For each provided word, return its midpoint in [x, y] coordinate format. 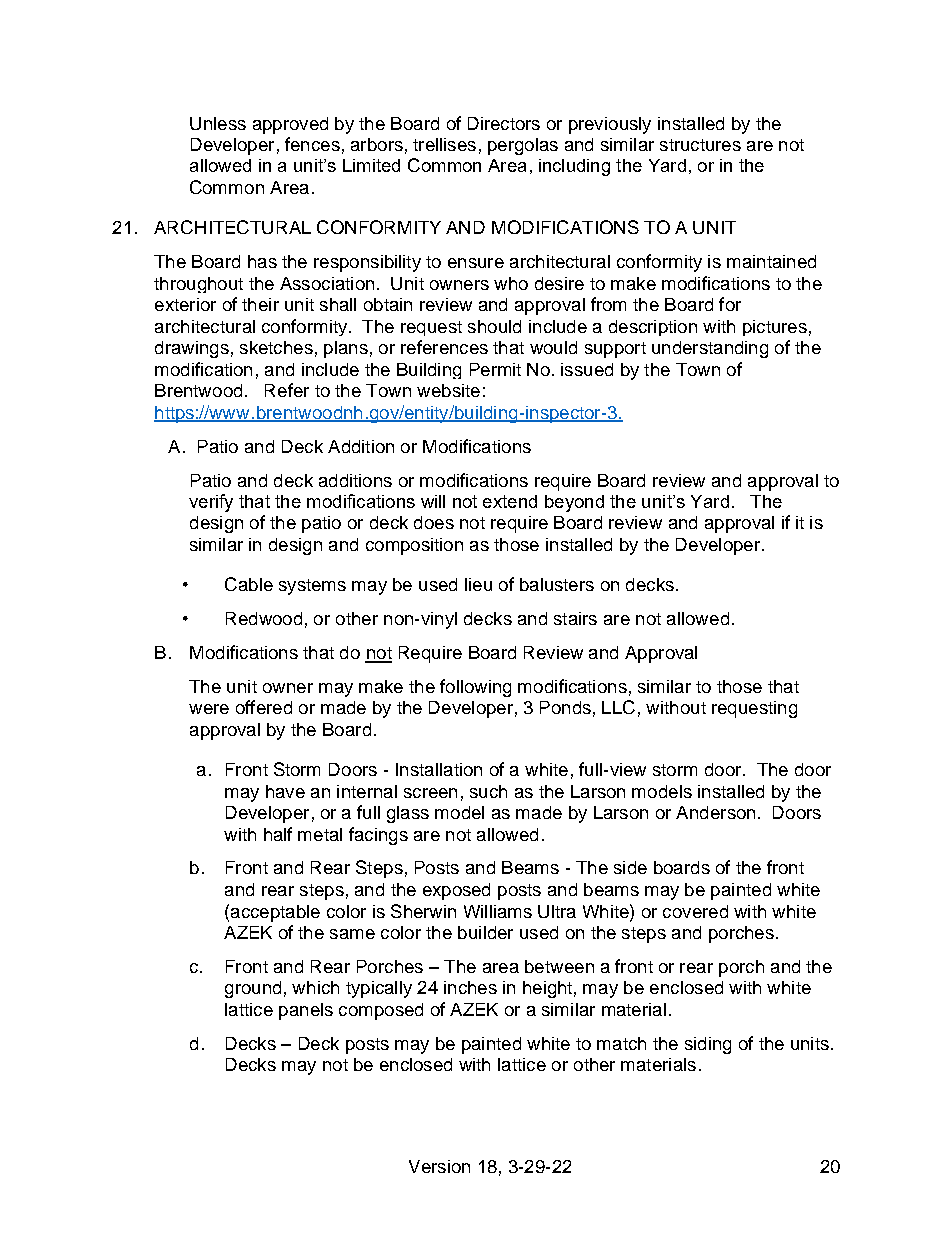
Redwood [264, 618]
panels [306, 1011]
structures [700, 145]
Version [439, 1166]
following [475, 688]
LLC [618, 707]
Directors [504, 123]
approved [290, 125]
